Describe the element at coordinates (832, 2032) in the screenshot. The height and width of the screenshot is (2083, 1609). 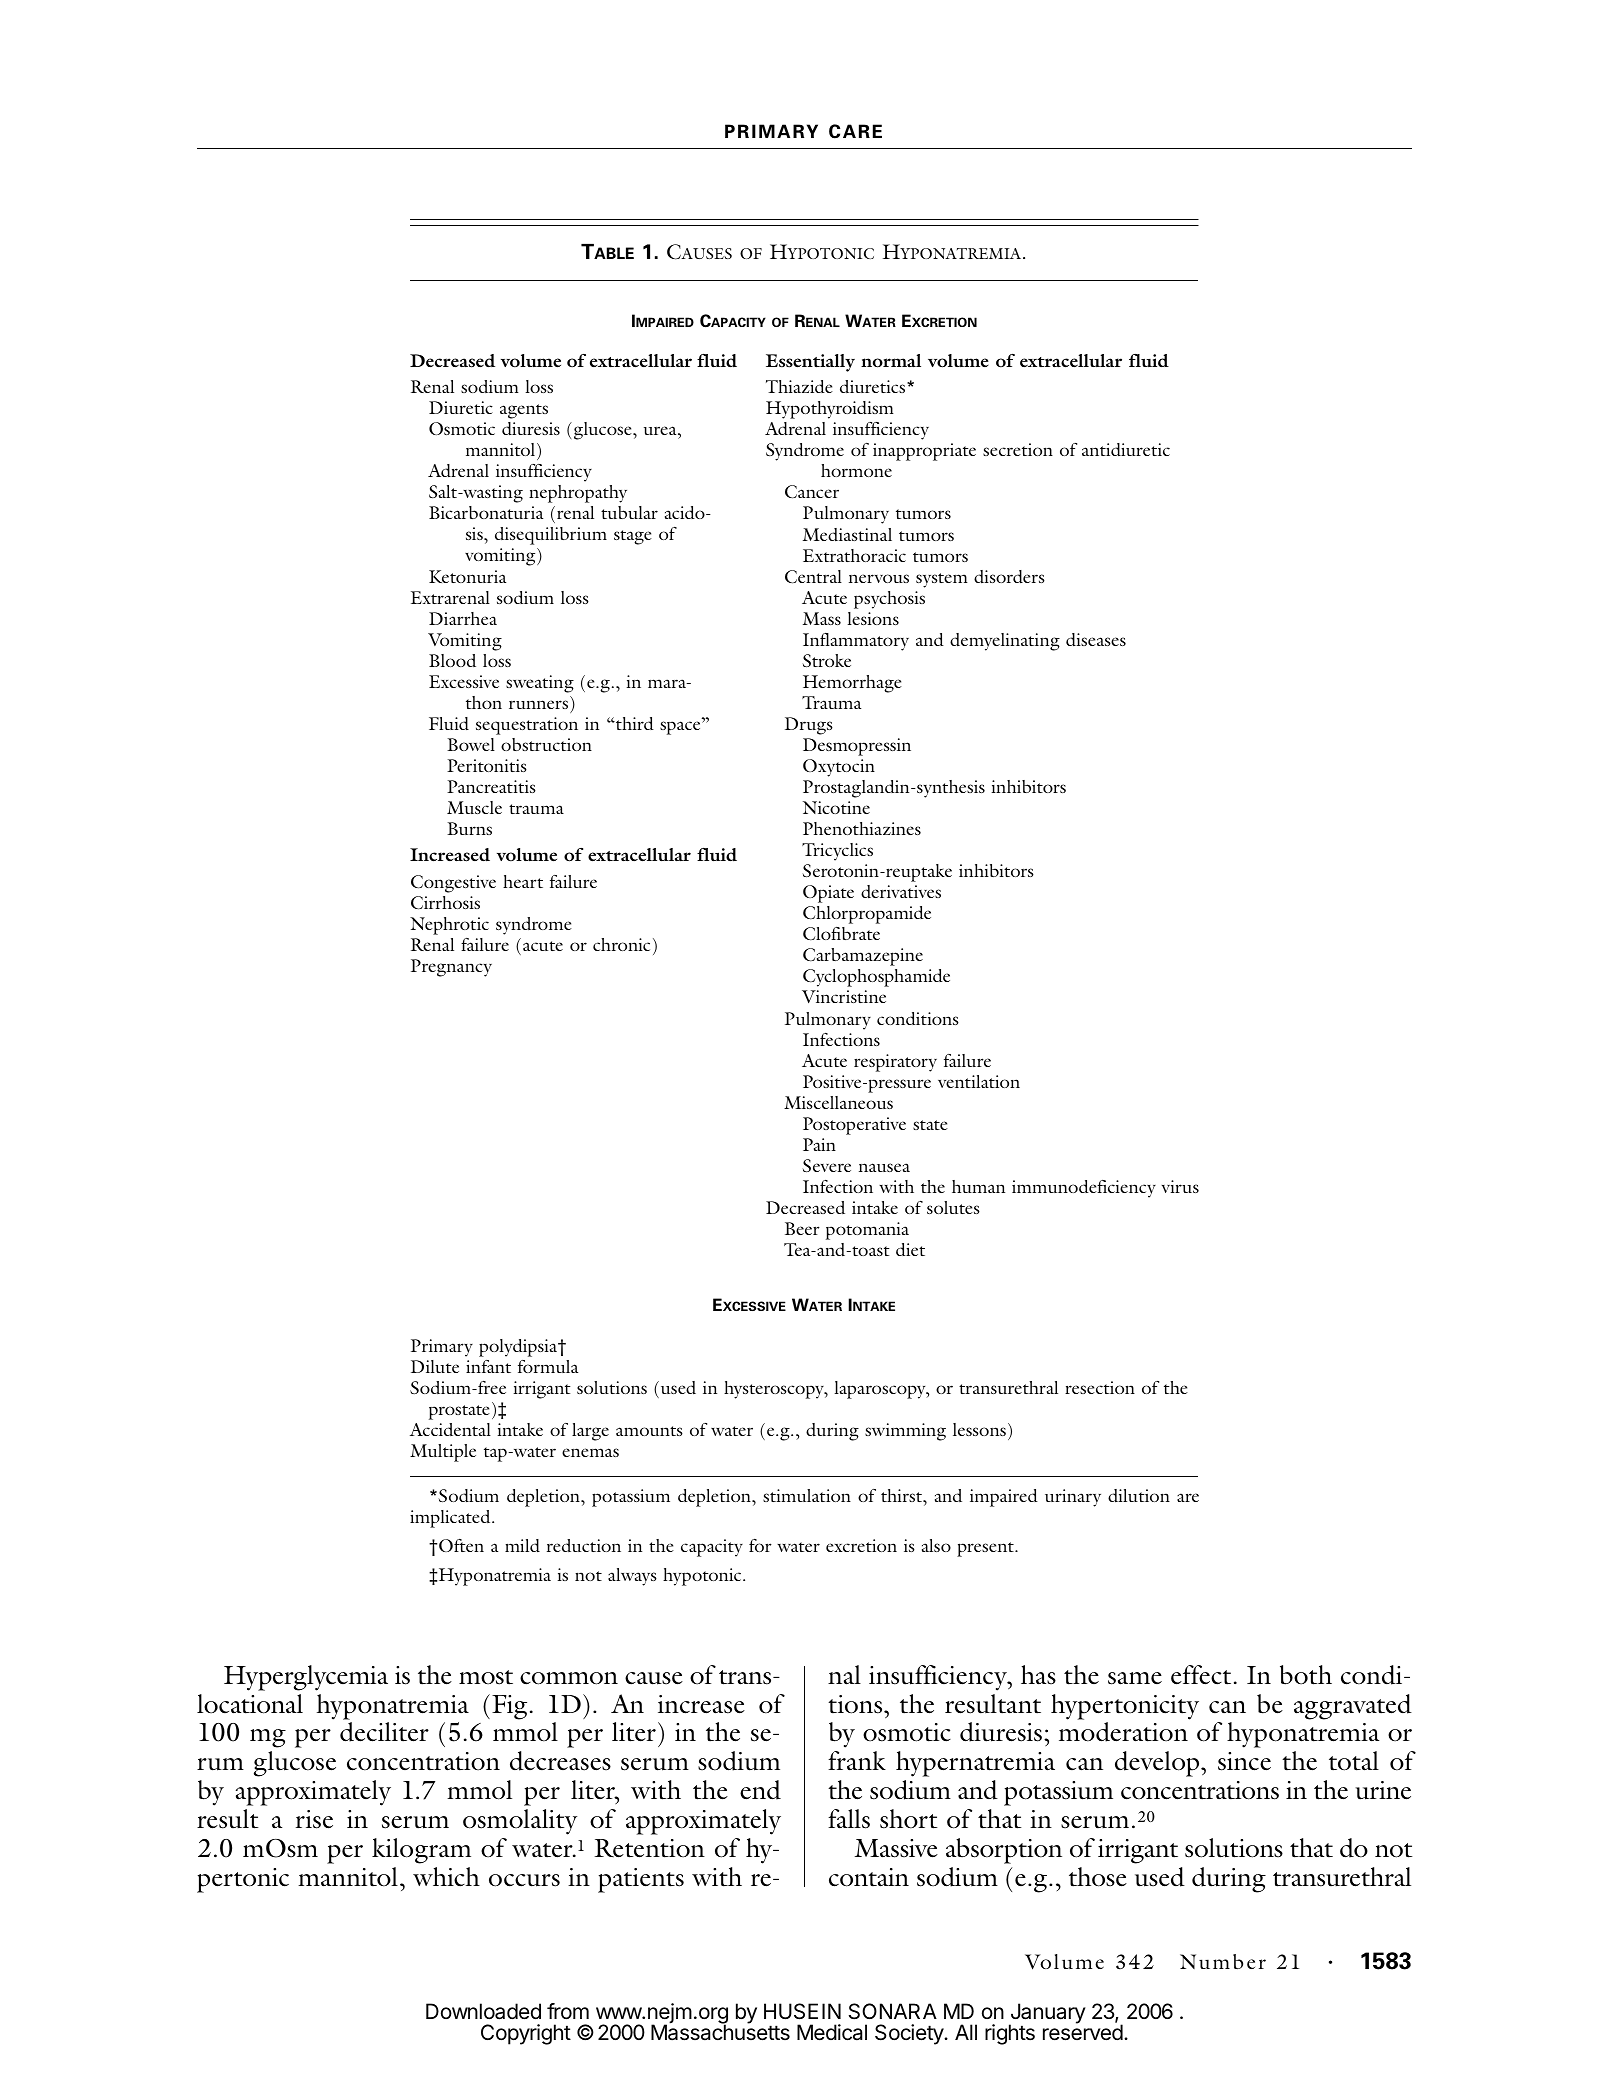
I see `Medical` at that location.
